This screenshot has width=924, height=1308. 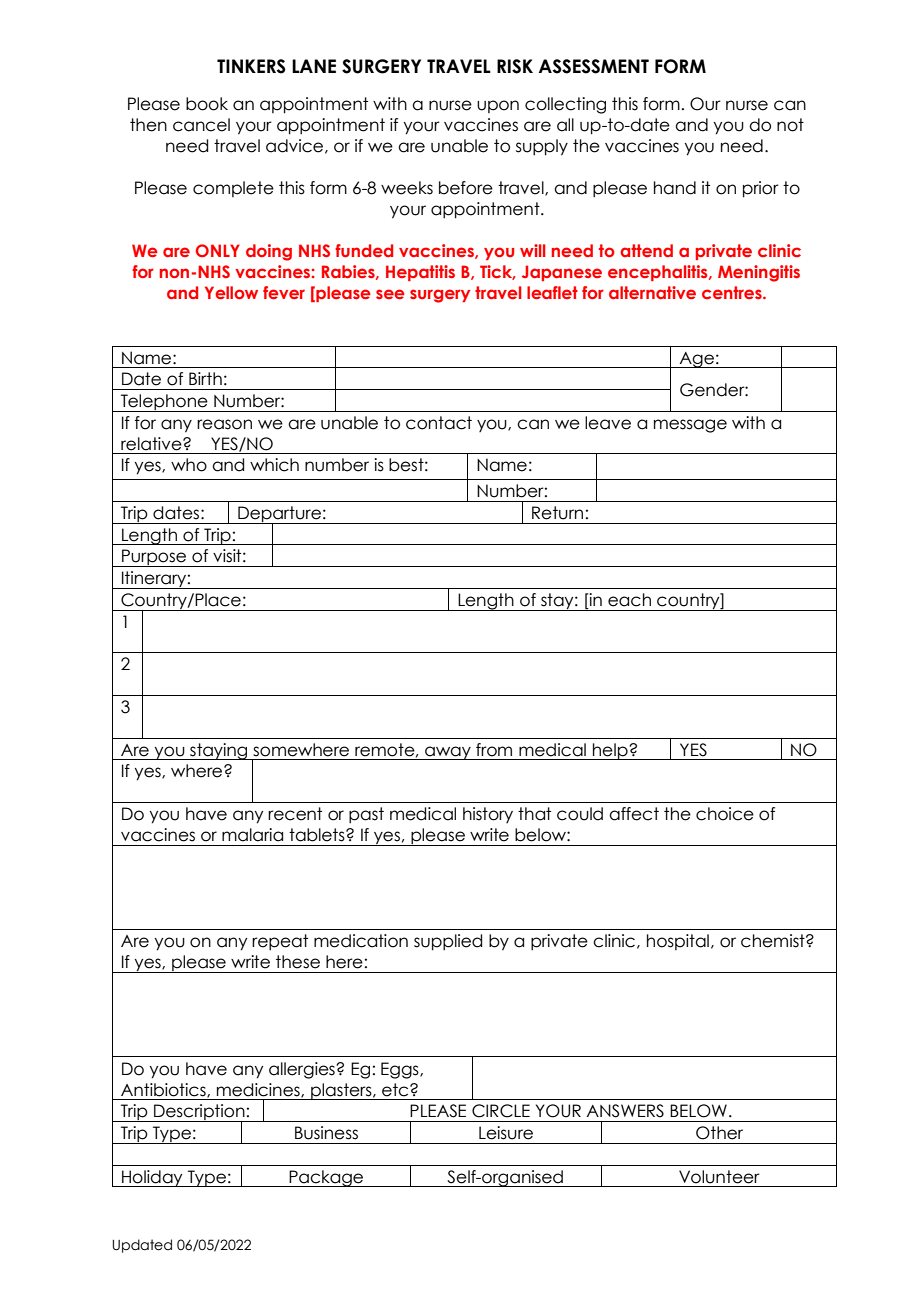 What do you see at coordinates (790, 125) in the screenshot?
I see `not` at bounding box center [790, 125].
